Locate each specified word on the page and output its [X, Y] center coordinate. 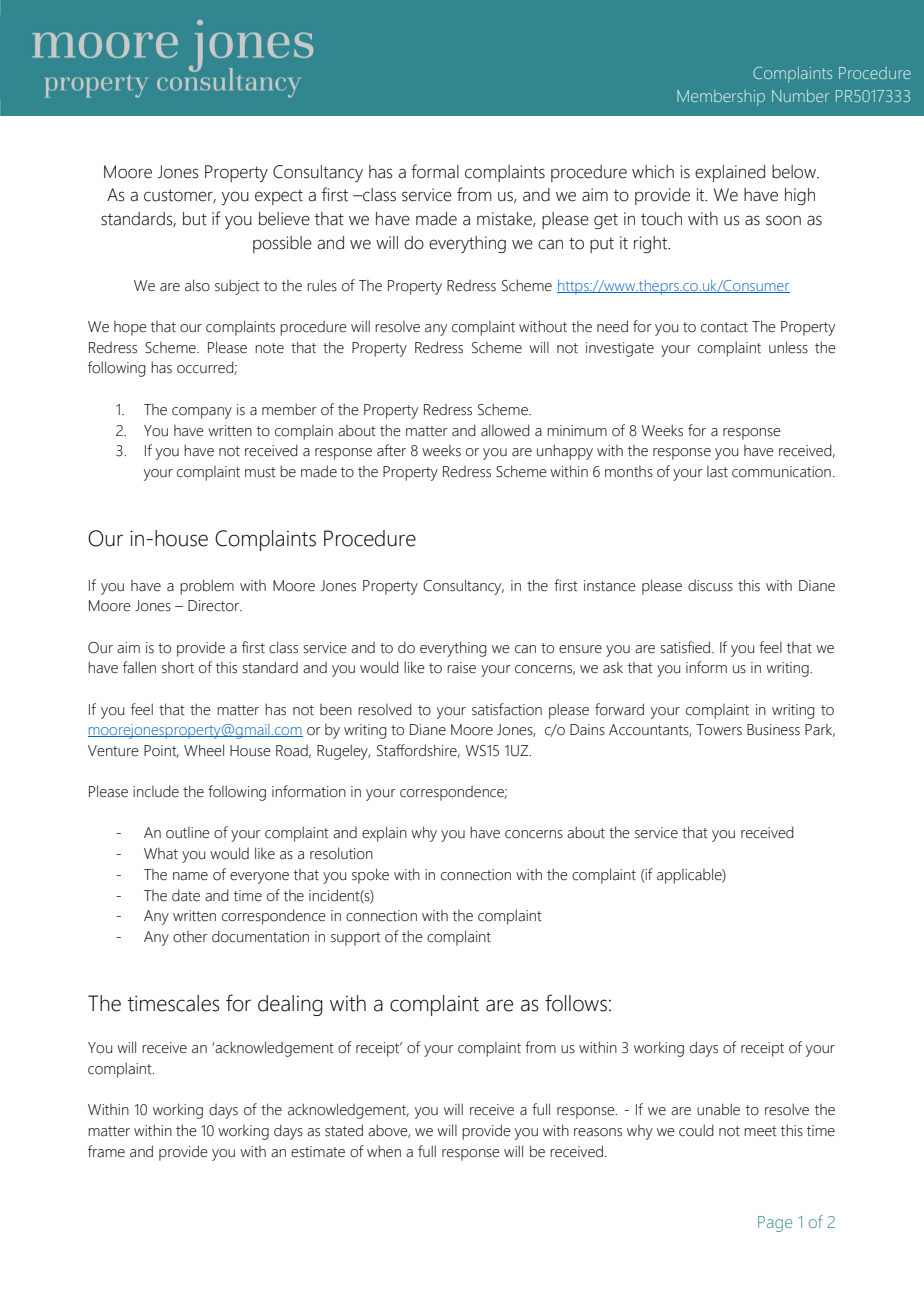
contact [724, 327]
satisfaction [507, 709]
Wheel [204, 750]
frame [106, 1151]
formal [435, 171]
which [653, 172]
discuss [710, 586]
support [356, 939]
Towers [719, 730]
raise [461, 668]
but [195, 219]
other [190, 937]
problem [207, 587]
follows [576, 1003]
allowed [505, 430]
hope [130, 328]
